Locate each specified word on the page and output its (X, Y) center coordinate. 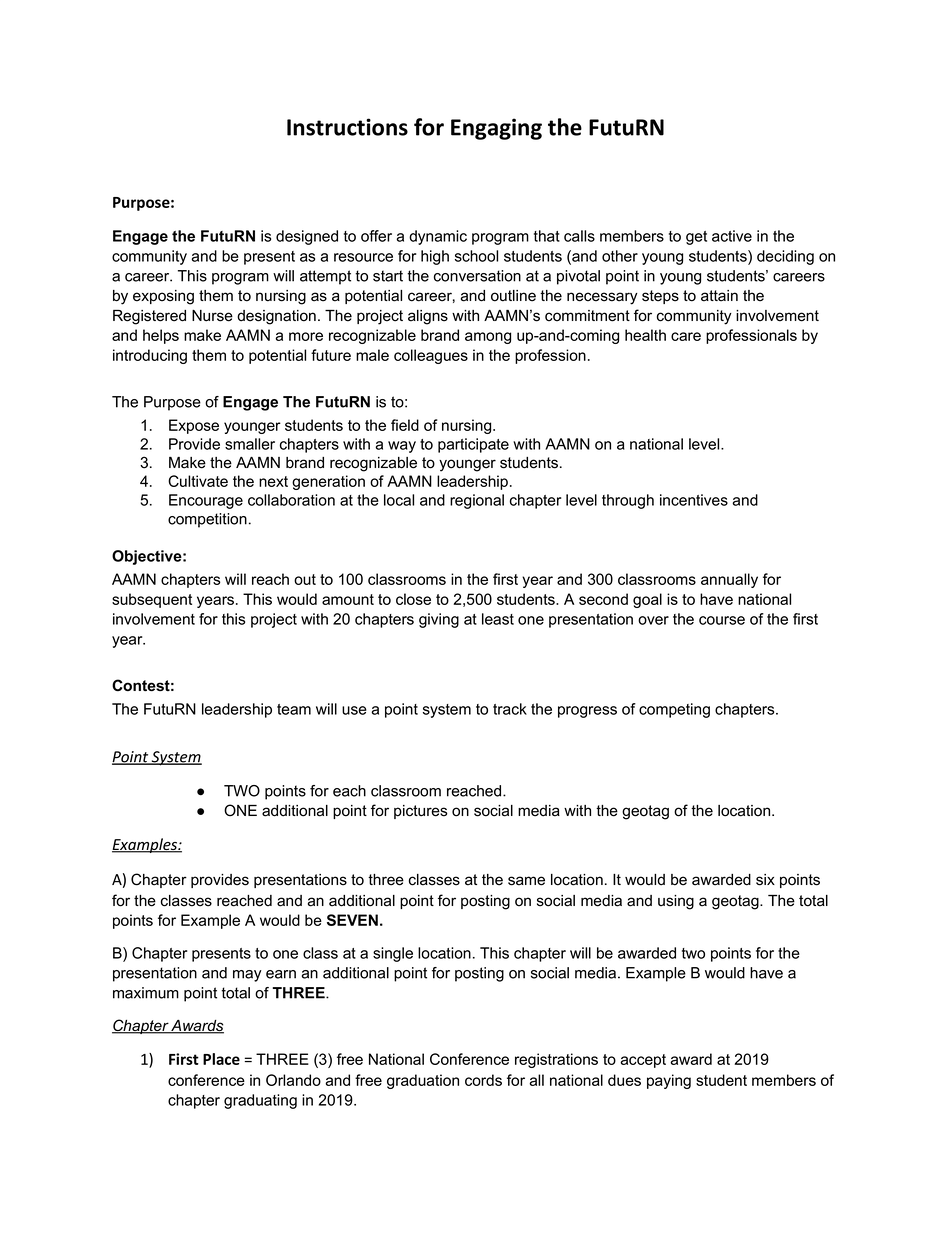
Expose (194, 426)
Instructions (347, 127)
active (732, 236)
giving (439, 620)
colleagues (431, 356)
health (645, 335)
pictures (420, 812)
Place (221, 1059)
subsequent (152, 600)
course (722, 620)
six (765, 880)
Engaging (496, 129)
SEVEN (352, 920)
